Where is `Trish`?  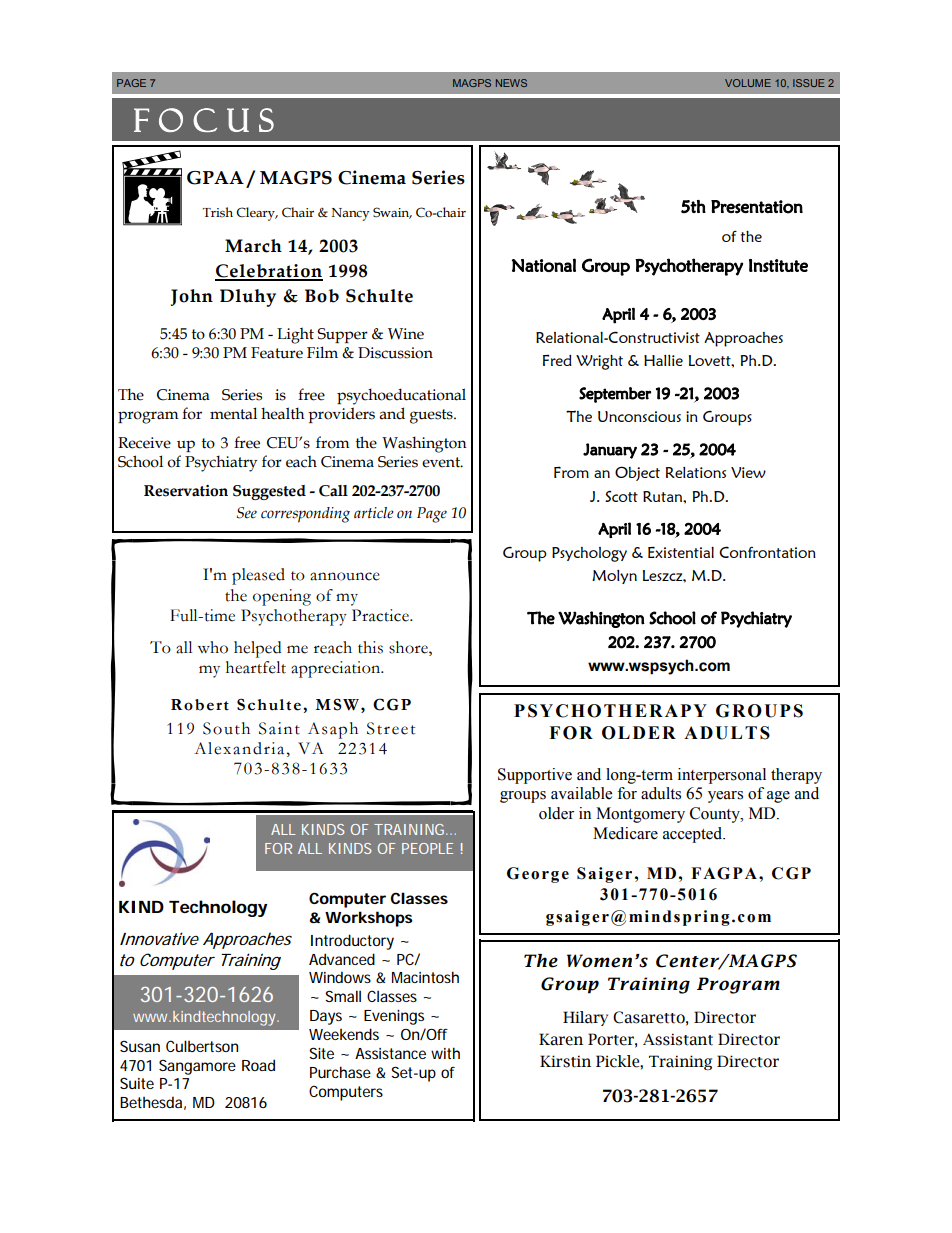 Trish is located at coordinates (218, 212).
